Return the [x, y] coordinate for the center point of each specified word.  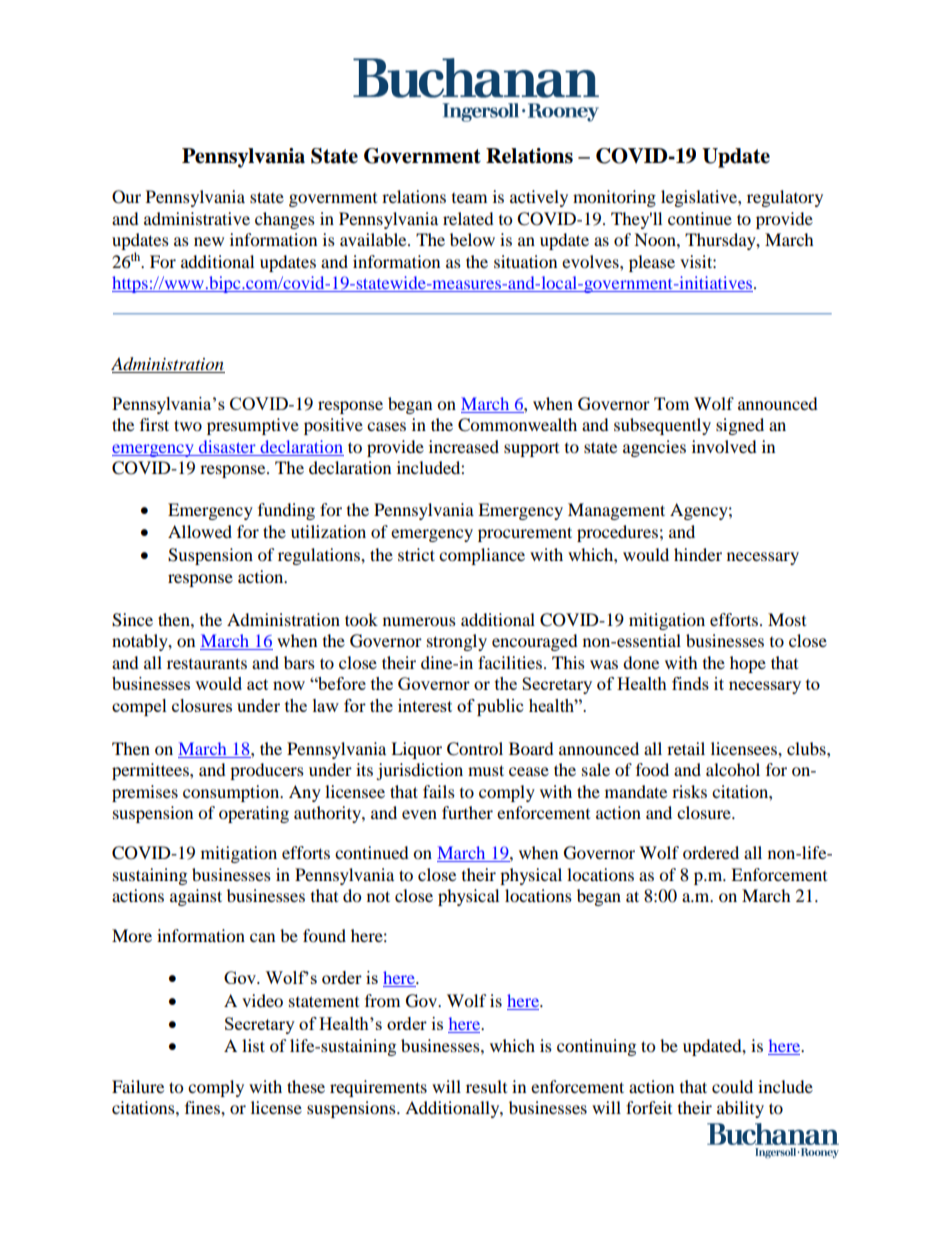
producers [267, 771]
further [467, 812]
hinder [698, 554]
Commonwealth [517, 425]
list [253, 1045]
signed [740, 426]
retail [686, 748]
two [188, 425]
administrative [197, 218]
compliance [482, 556]
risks [689, 791]
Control [475, 749]
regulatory [785, 198]
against [196, 897]
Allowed [200, 531]
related [468, 218]
